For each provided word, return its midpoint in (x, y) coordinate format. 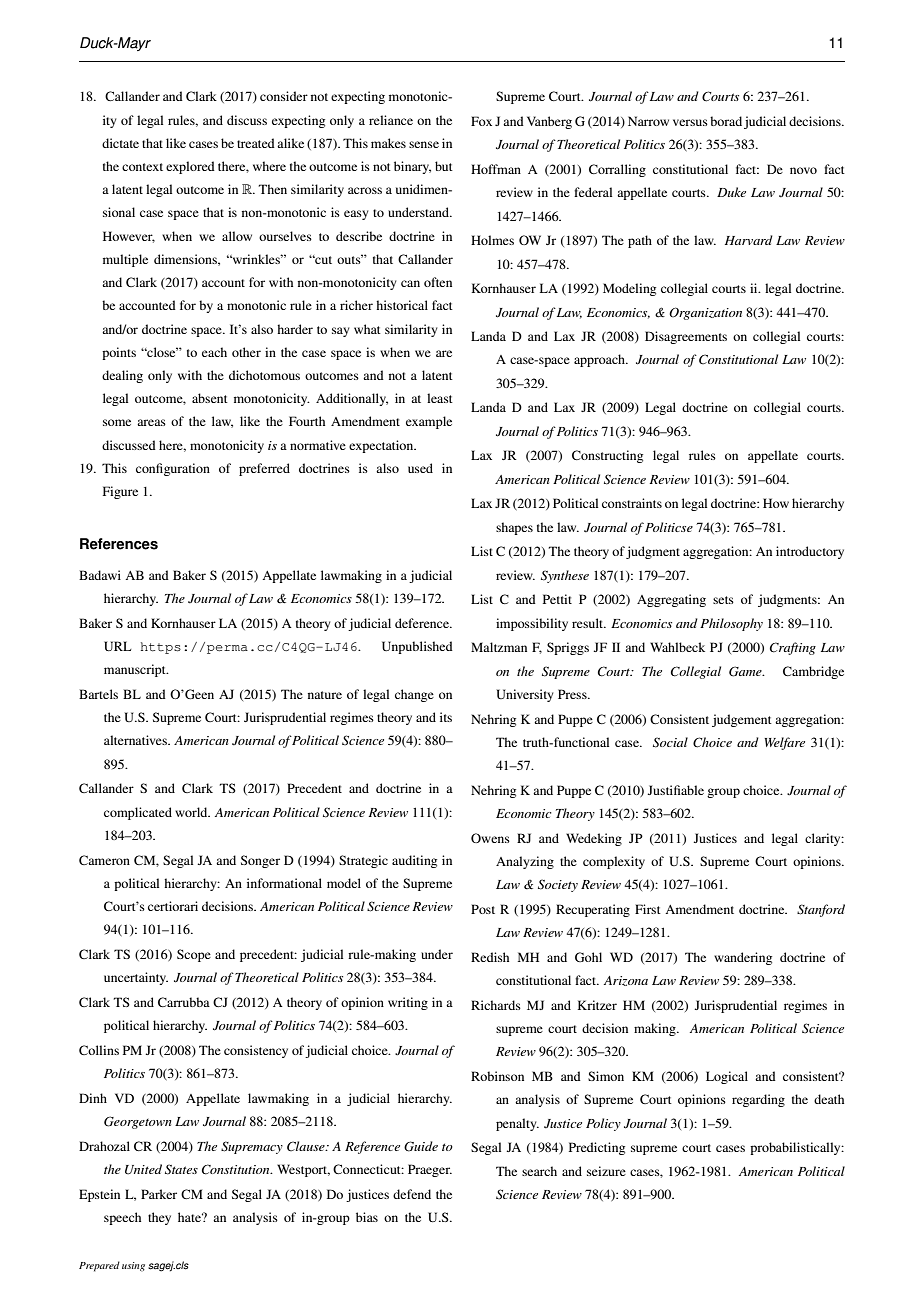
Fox (481, 121)
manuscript (136, 670)
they (159, 1218)
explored (190, 167)
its (446, 717)
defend (412, 1194)
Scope (194, 955)
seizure (606, 1171)
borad (726, 121)
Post (483, 909)
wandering (743, 958)
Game (746, 671)
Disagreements (686, 337)
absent (210, 398)
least (440, 398)
